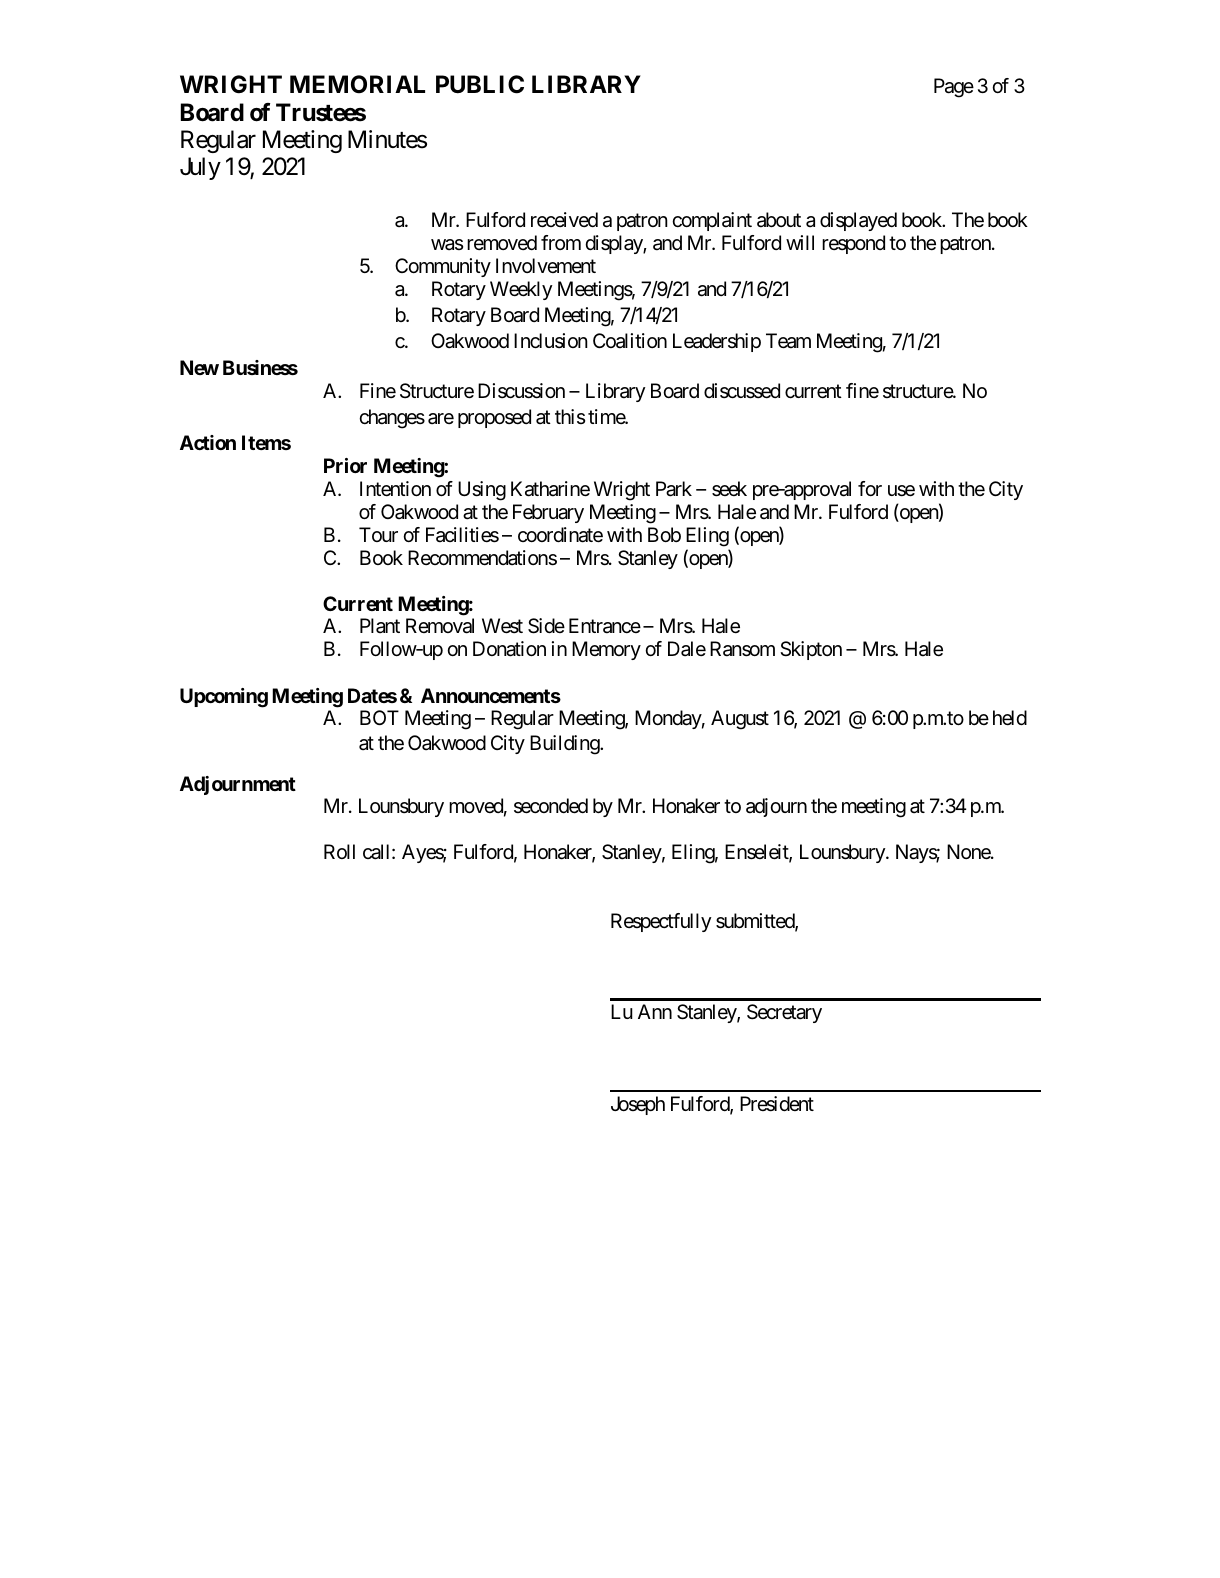 This screenshot has width=1220, height=1578. What do you see at coordinates (379, 717) in the screenshot?
I see `BOT` at bounding box center [379, 717].
